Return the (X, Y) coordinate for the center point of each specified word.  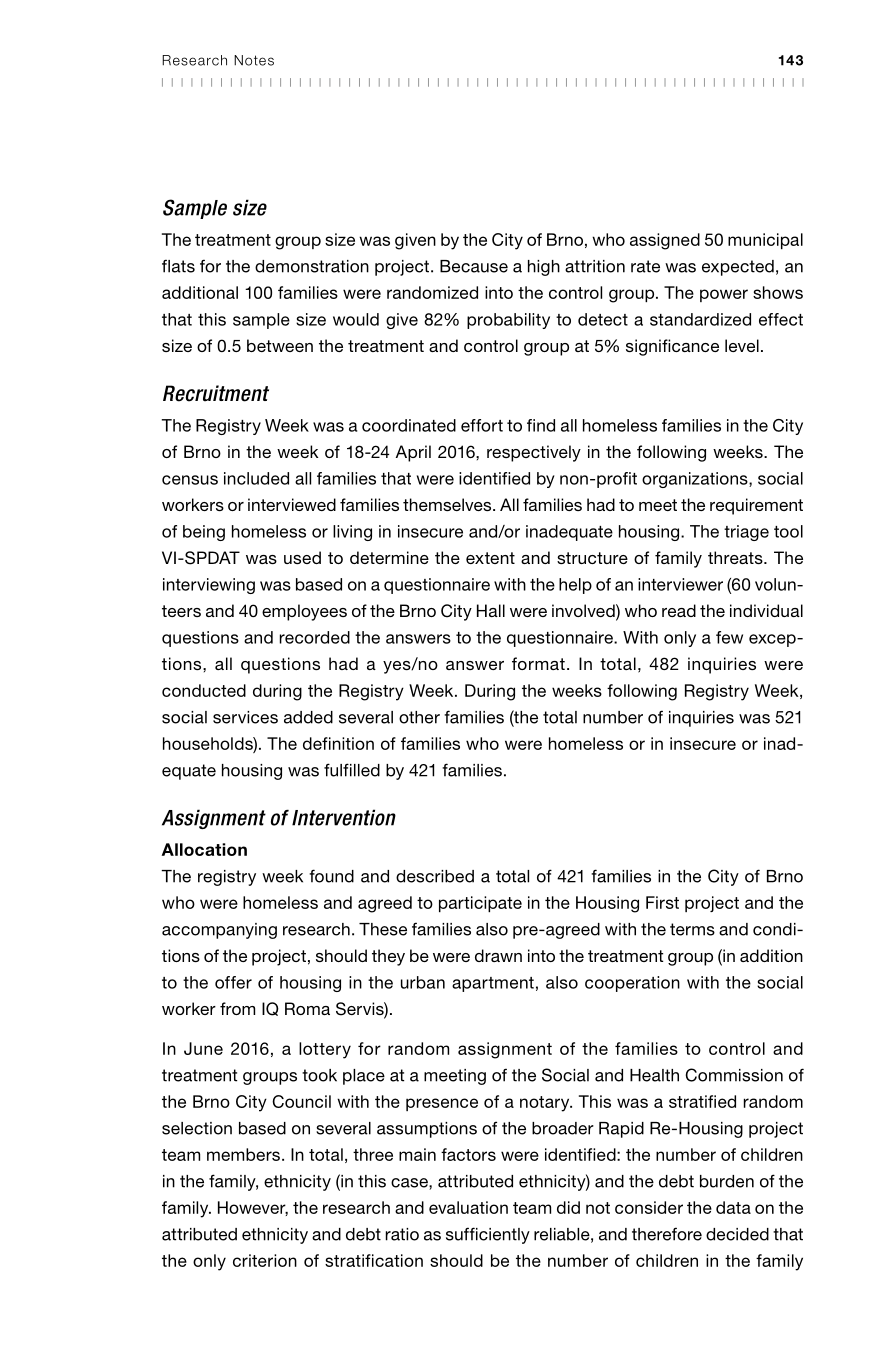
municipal (765, 241)
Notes (254, 60)
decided (737, 1234)
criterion (265, 1260)
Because (474, 266)
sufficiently (488, 1235)
